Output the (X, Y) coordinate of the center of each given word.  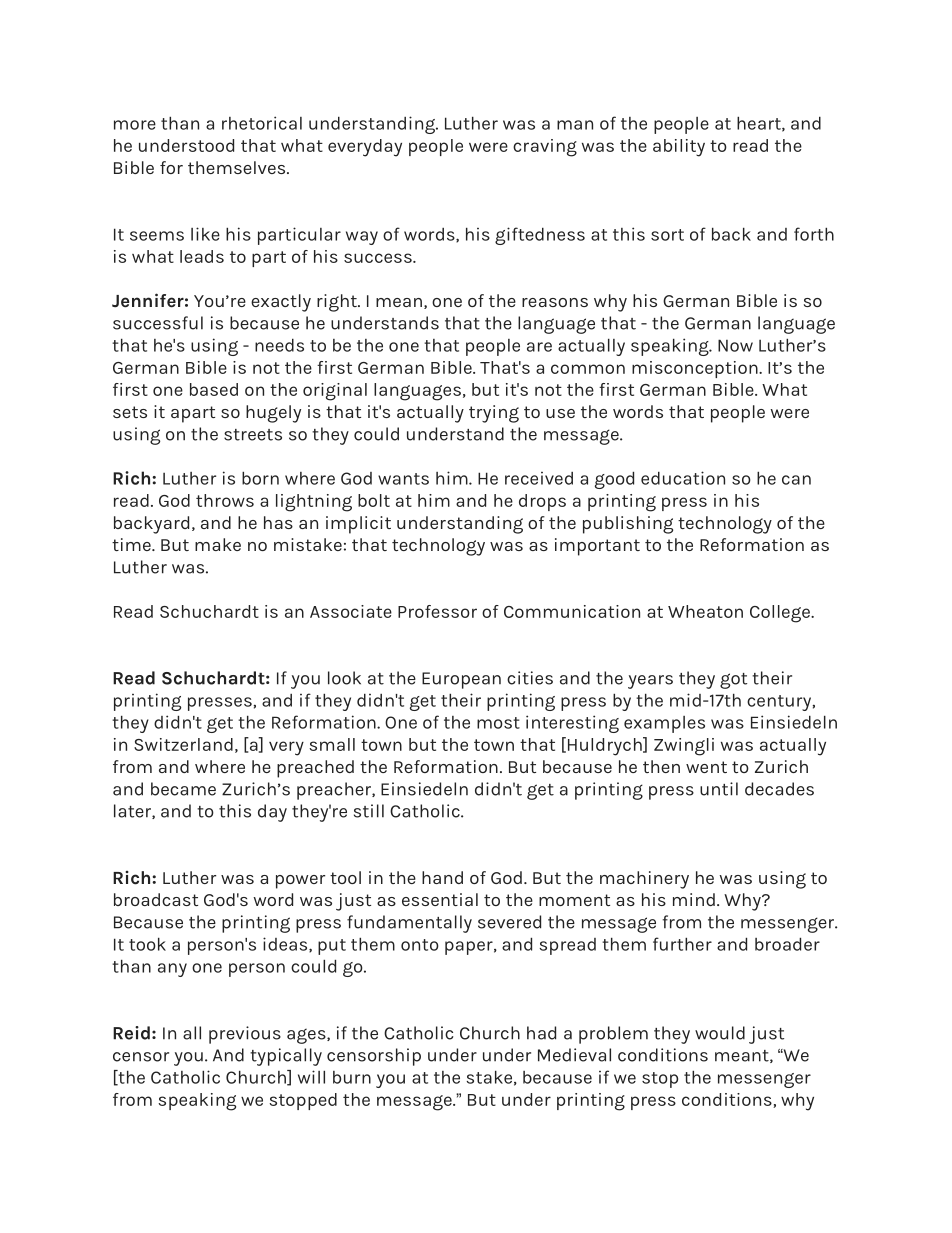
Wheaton (705, 611)
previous (245, 1035)
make (218, 544)
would (720, 1033)
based (214, 389)
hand (442, 877)
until (719, 789)
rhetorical (262, 123)
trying (494, 414)
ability (679, 148)
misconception (696, 369)
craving (545, 148)
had (541, 1033)
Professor (437, 611)
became (183, 789)
